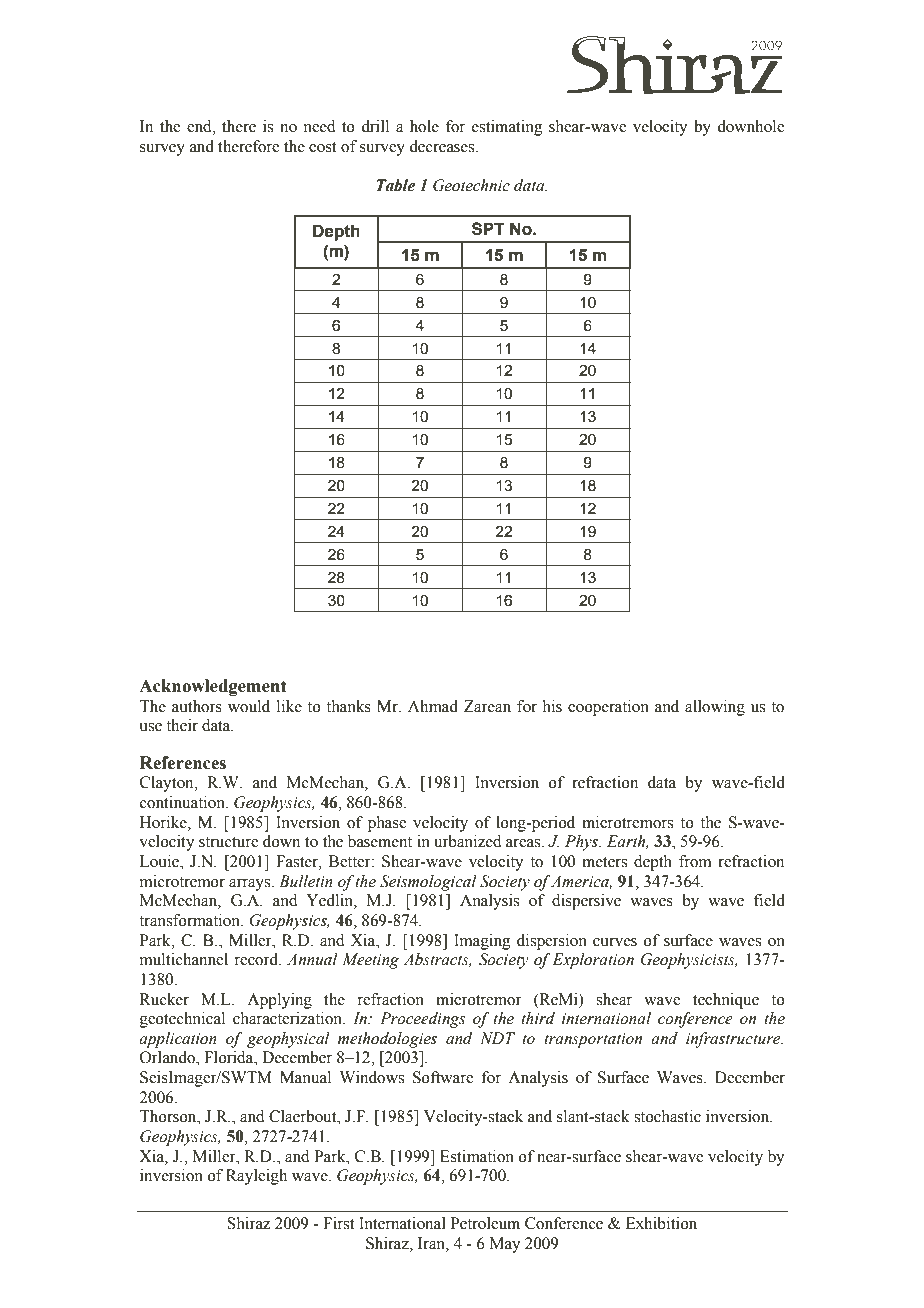  What do you see at coordinates (323, 147) in the screenshot?
I see `cost` at bounding box center [323, 147].
